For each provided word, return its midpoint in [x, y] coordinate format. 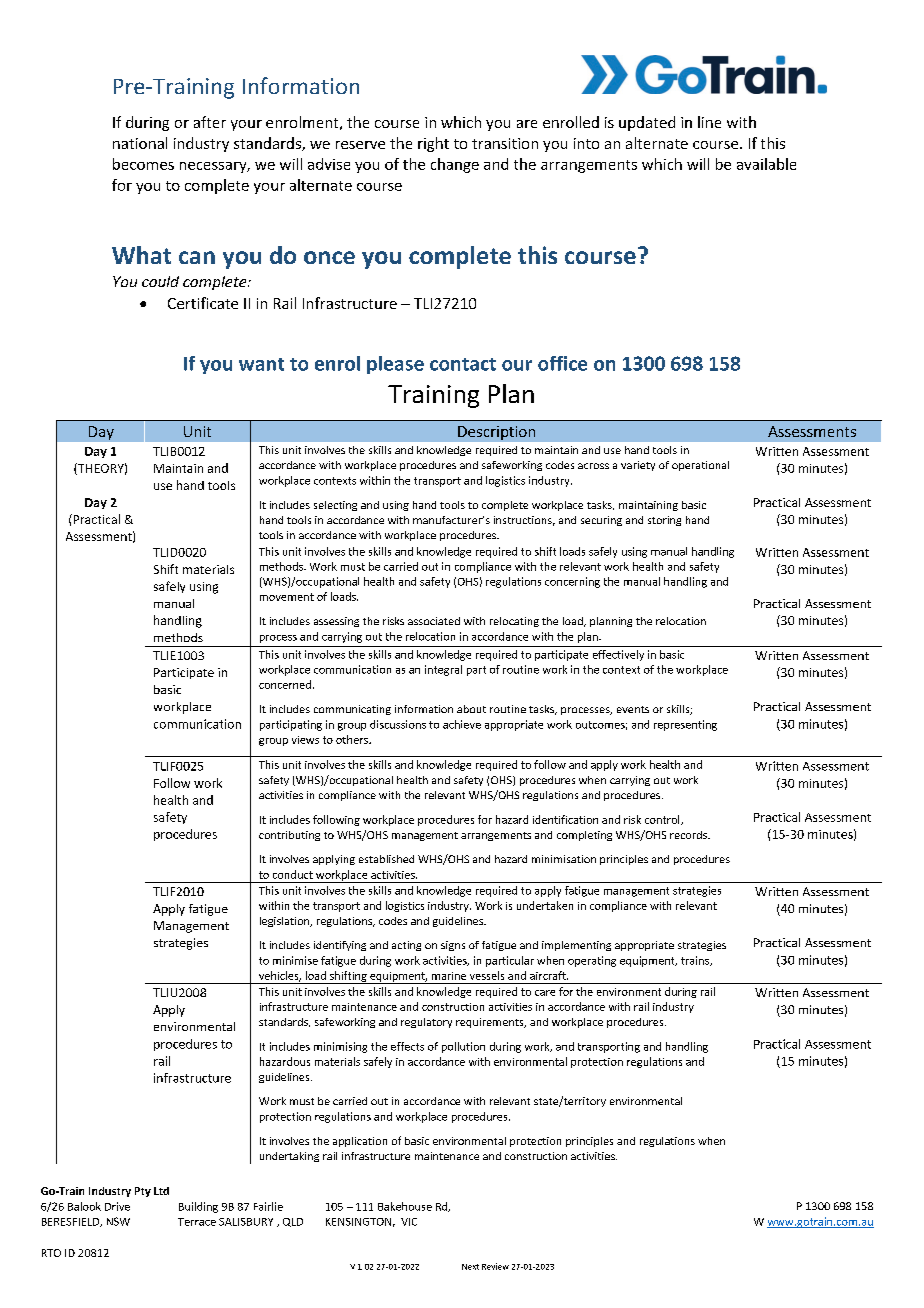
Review [495, 1266]
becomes [143, 164]
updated [647, 123]
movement [287, 597]
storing [664, 521]
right [433, 144]
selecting [335, 506]
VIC [409, 1222]
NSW [118, 1221]
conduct [293, 874]
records [689, 835]
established [386, 859]
